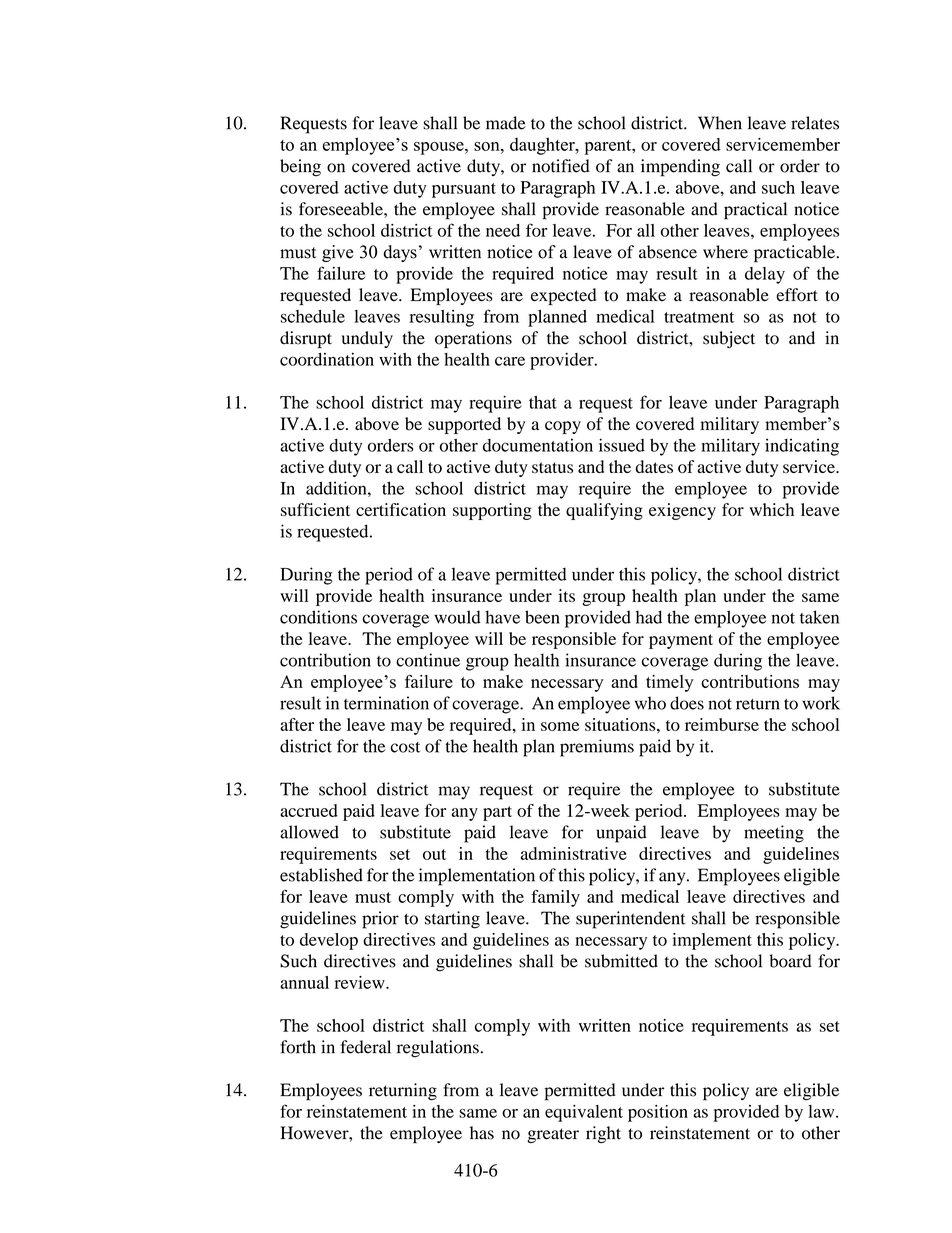 This screenshot has height=1233, width=952. I want to click on meeting, so click(774, 834).
